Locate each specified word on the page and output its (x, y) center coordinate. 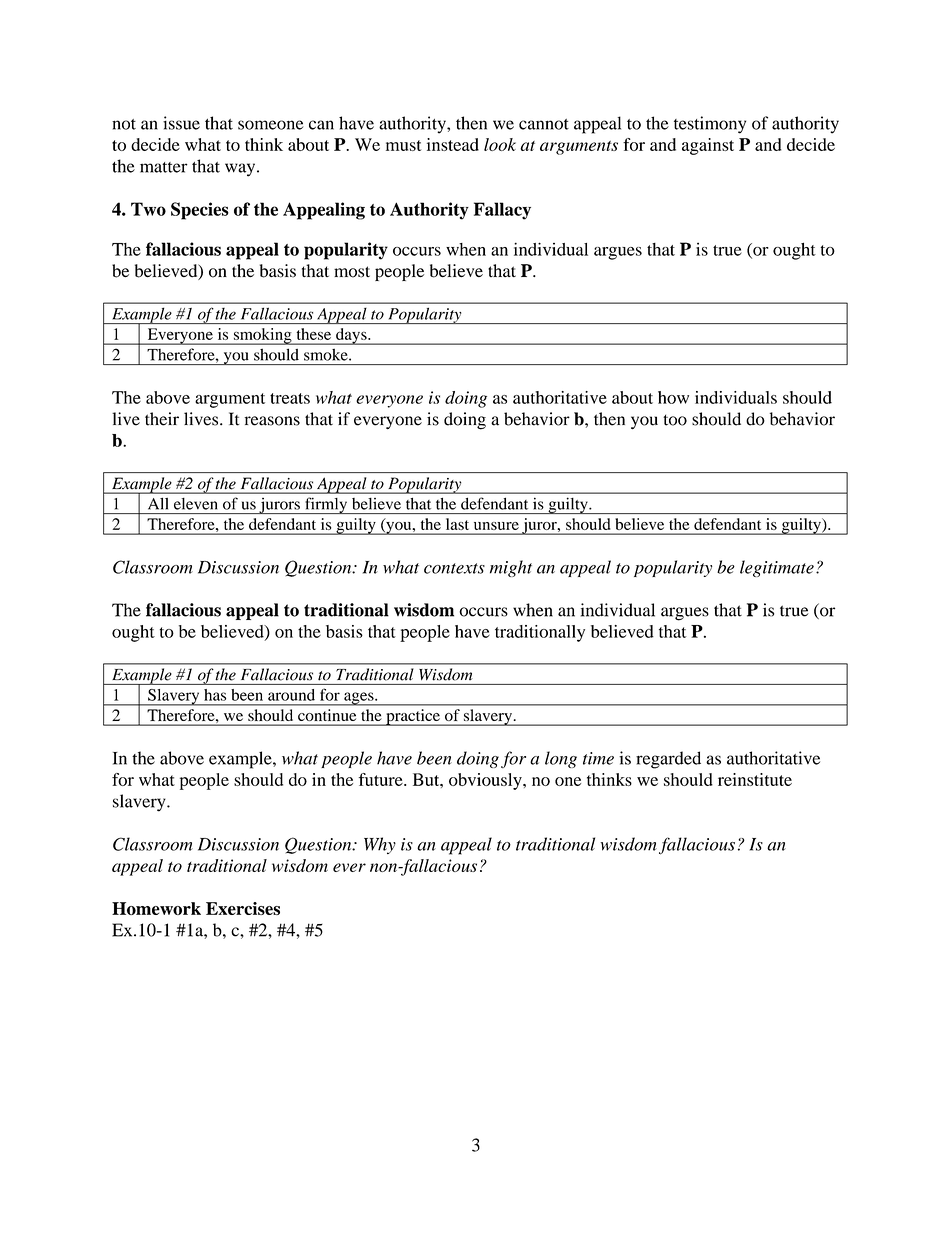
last (457, 524)
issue (181, 123)
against (708, 146)
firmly (326, 505)
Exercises (243, 908)
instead (453, 144)
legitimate (777, 568)
